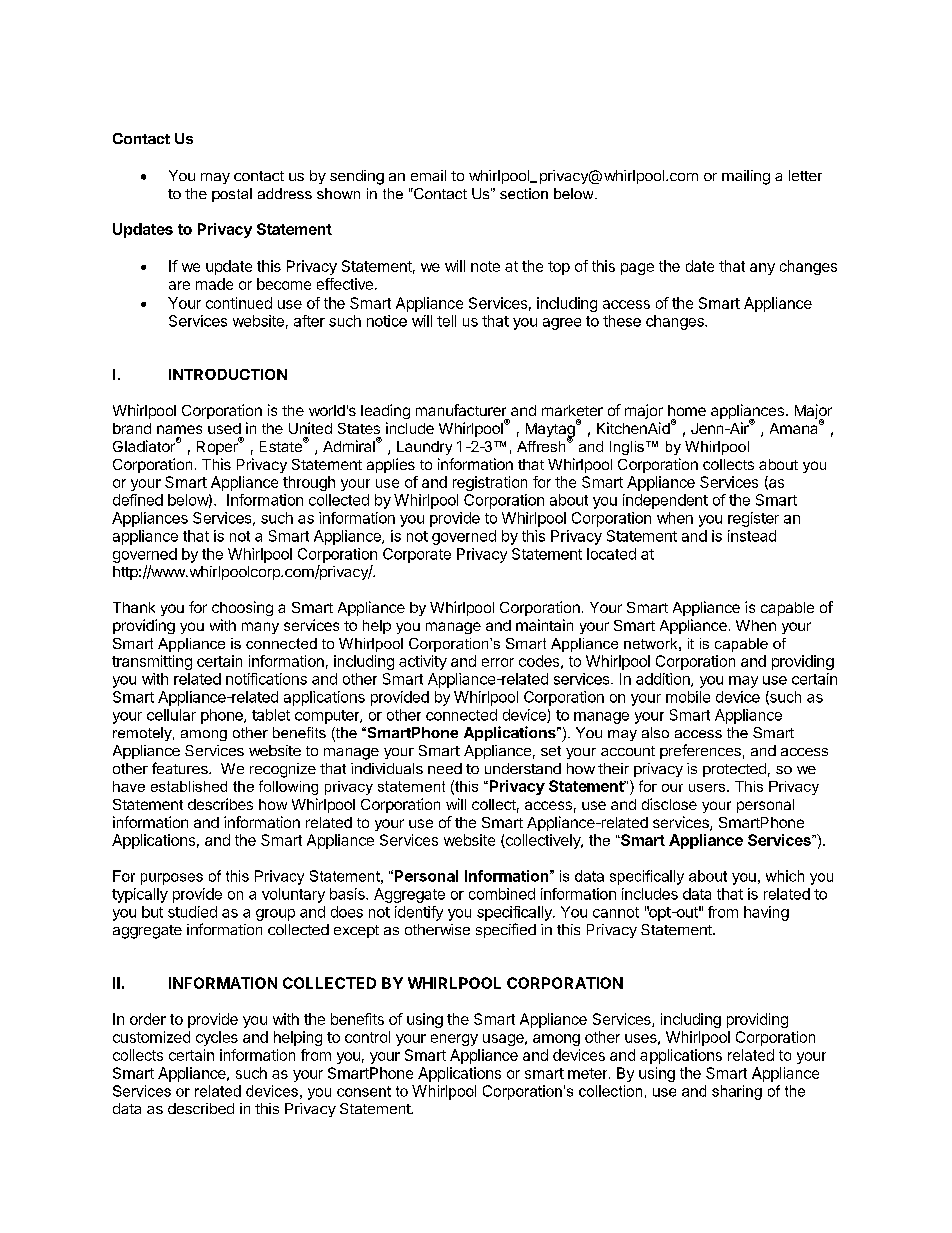  Describe the element at coordinates (498, 662) in the screenshot. I see `error` at that location.
